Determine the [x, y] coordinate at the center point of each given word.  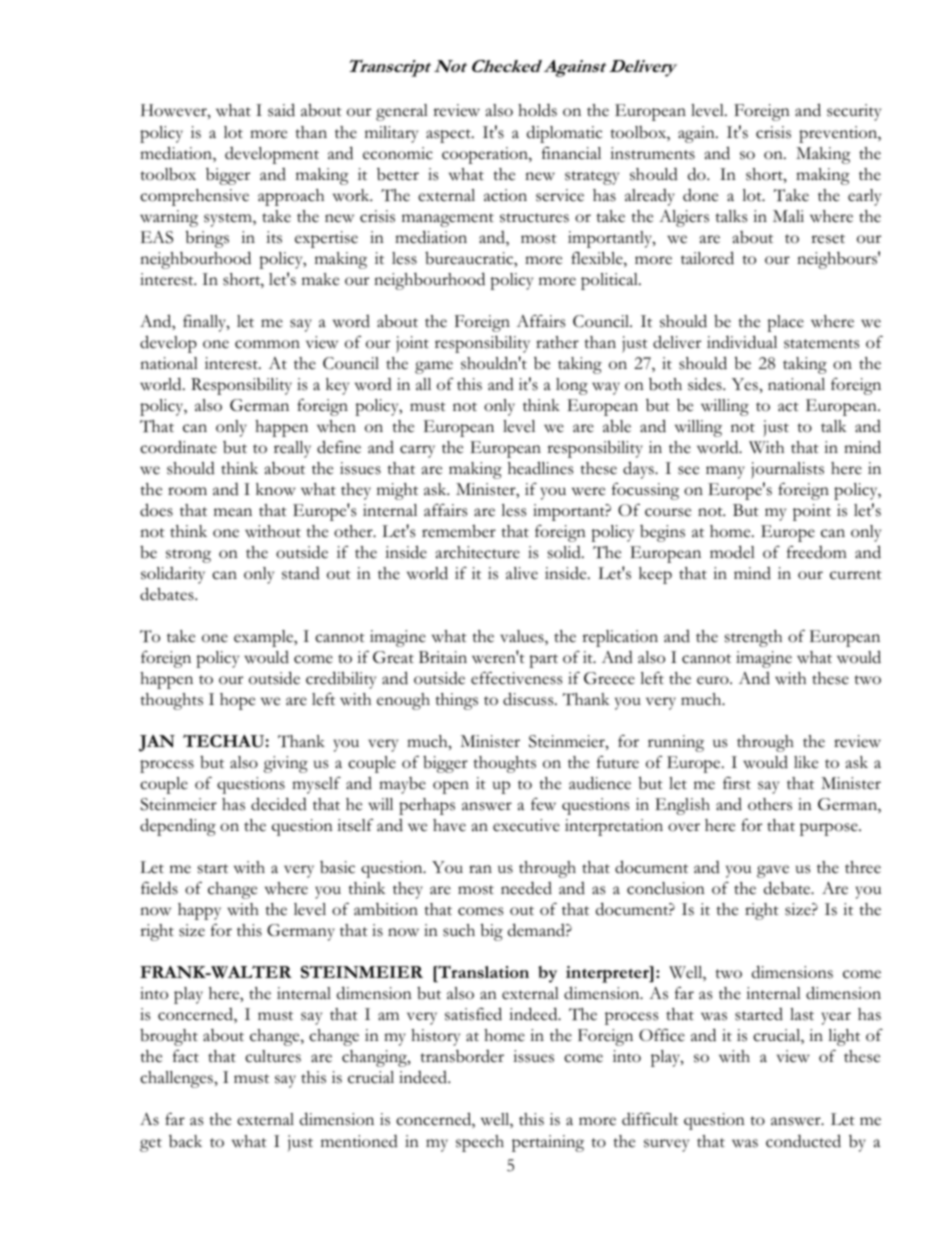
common [267, 344]
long [572, 386]
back [185, 1141]
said [281, 110]
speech [480, 1143]
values [523, 637]
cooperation [486, 155]
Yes [746, 384]
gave [773, 871]
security [854, 112]
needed [526, 888]
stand [301, 573]
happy [199, 911]
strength [753, 638]
